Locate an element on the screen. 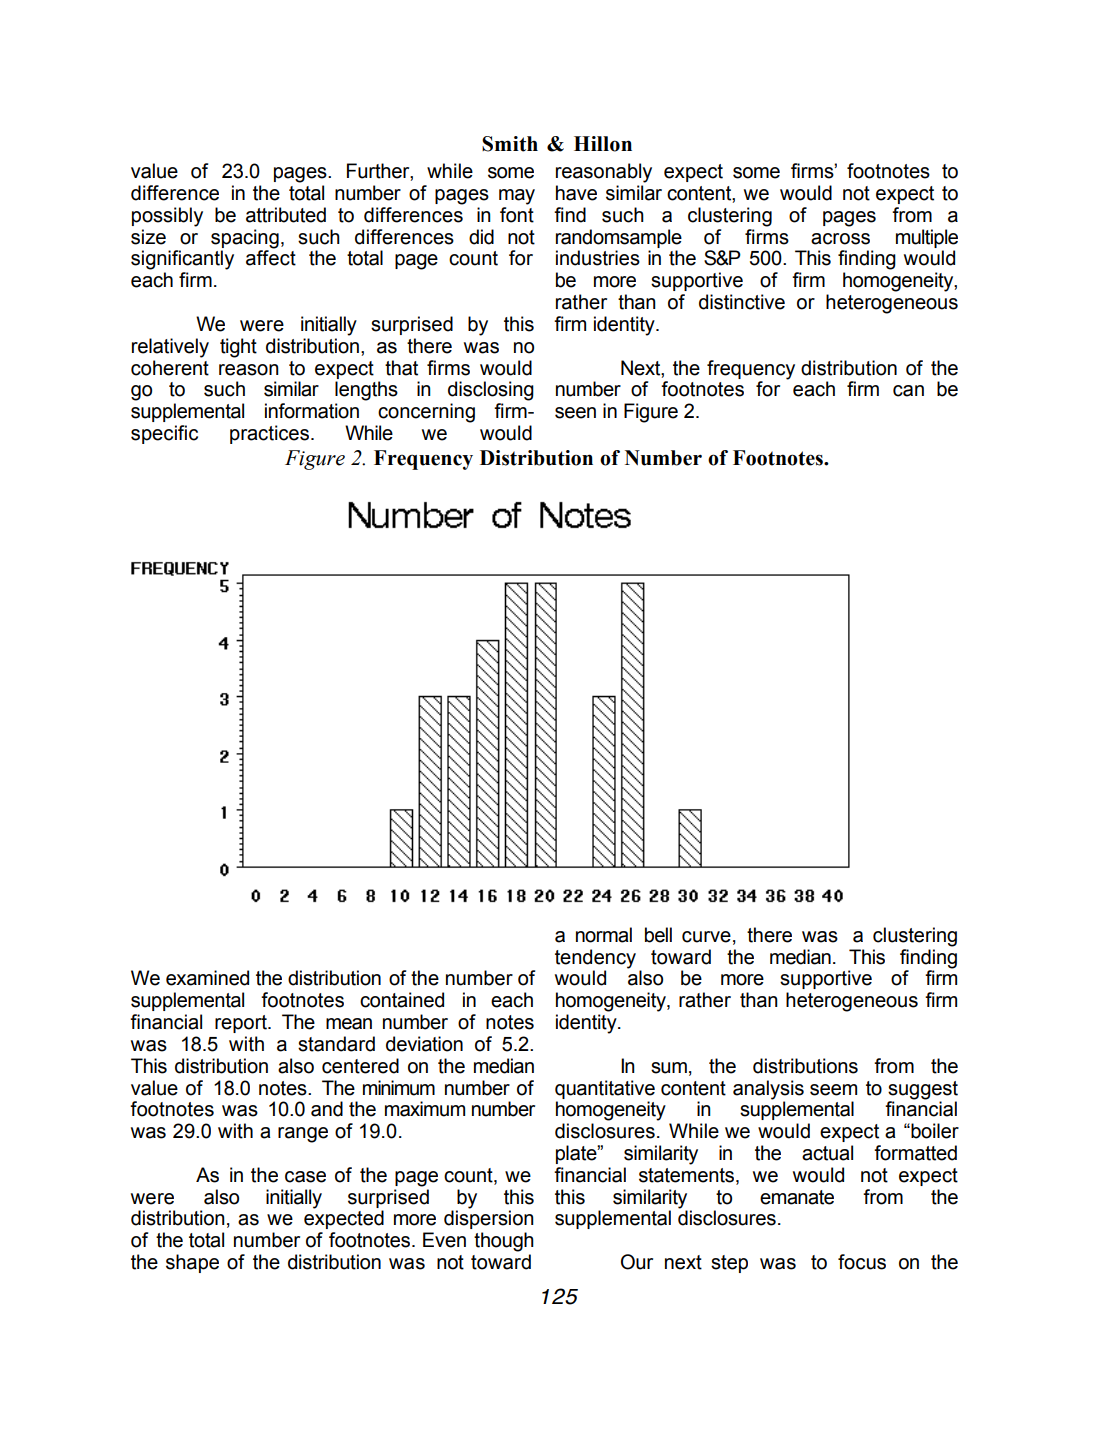 The height and width of the screenshot is (1440, 1113). concerning is located at coordinates (426, 413).
